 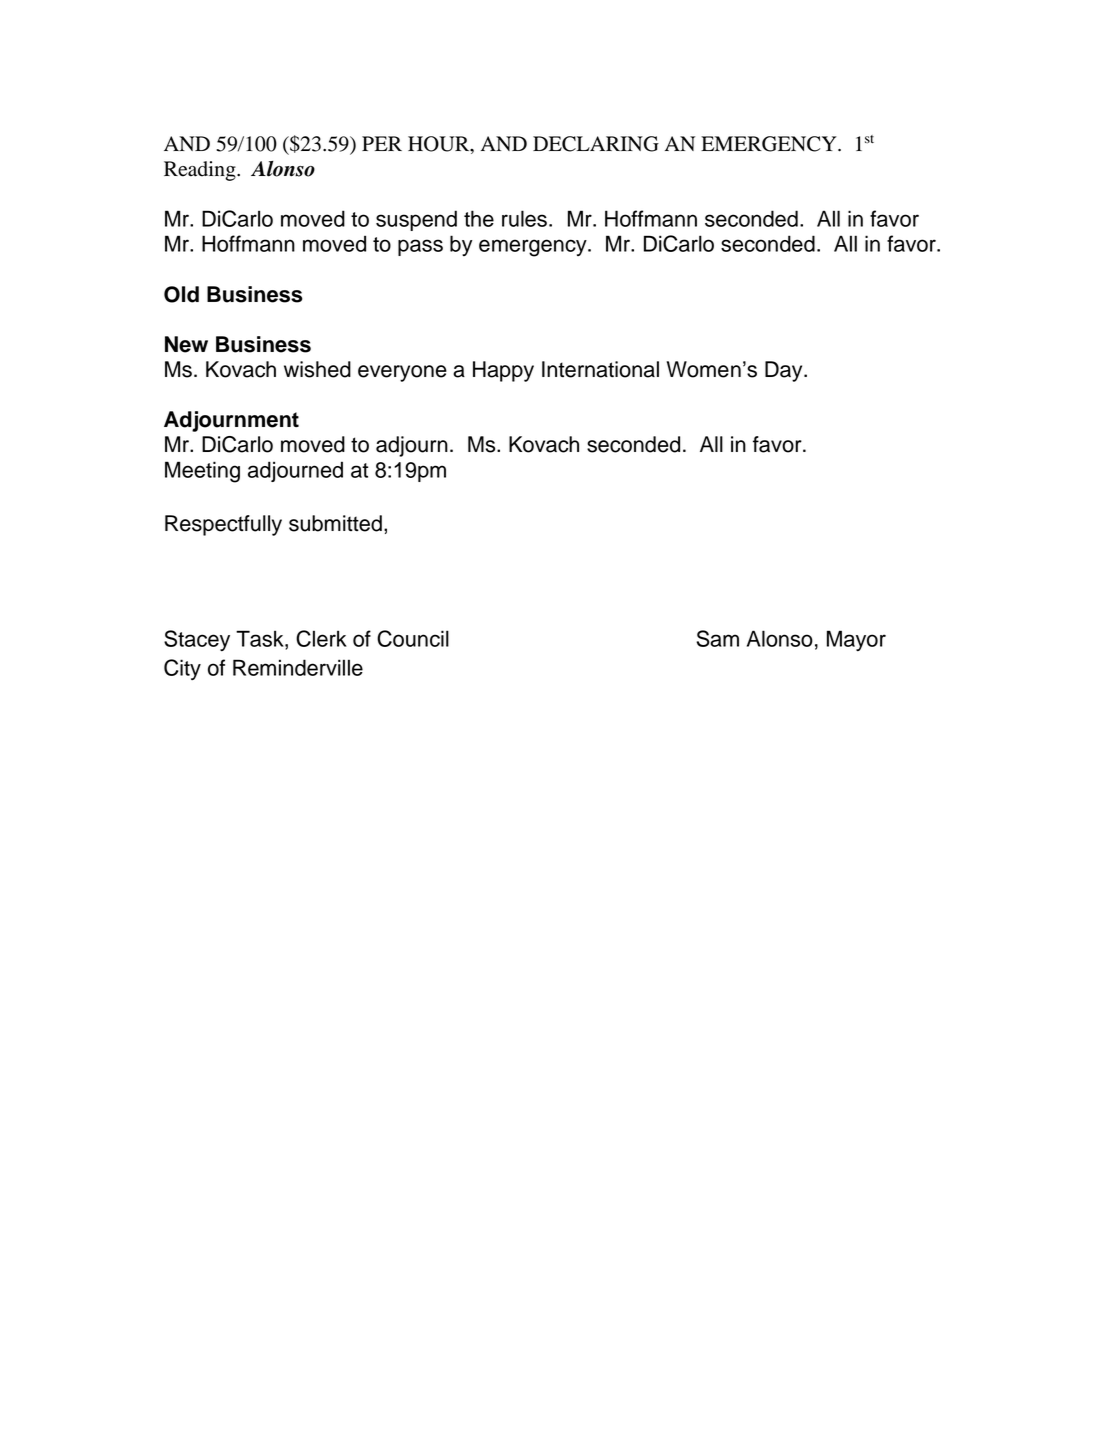 What do you see at coordinates (261, 638) in the page?
I see `Task` at bounding box center [261, 638].
